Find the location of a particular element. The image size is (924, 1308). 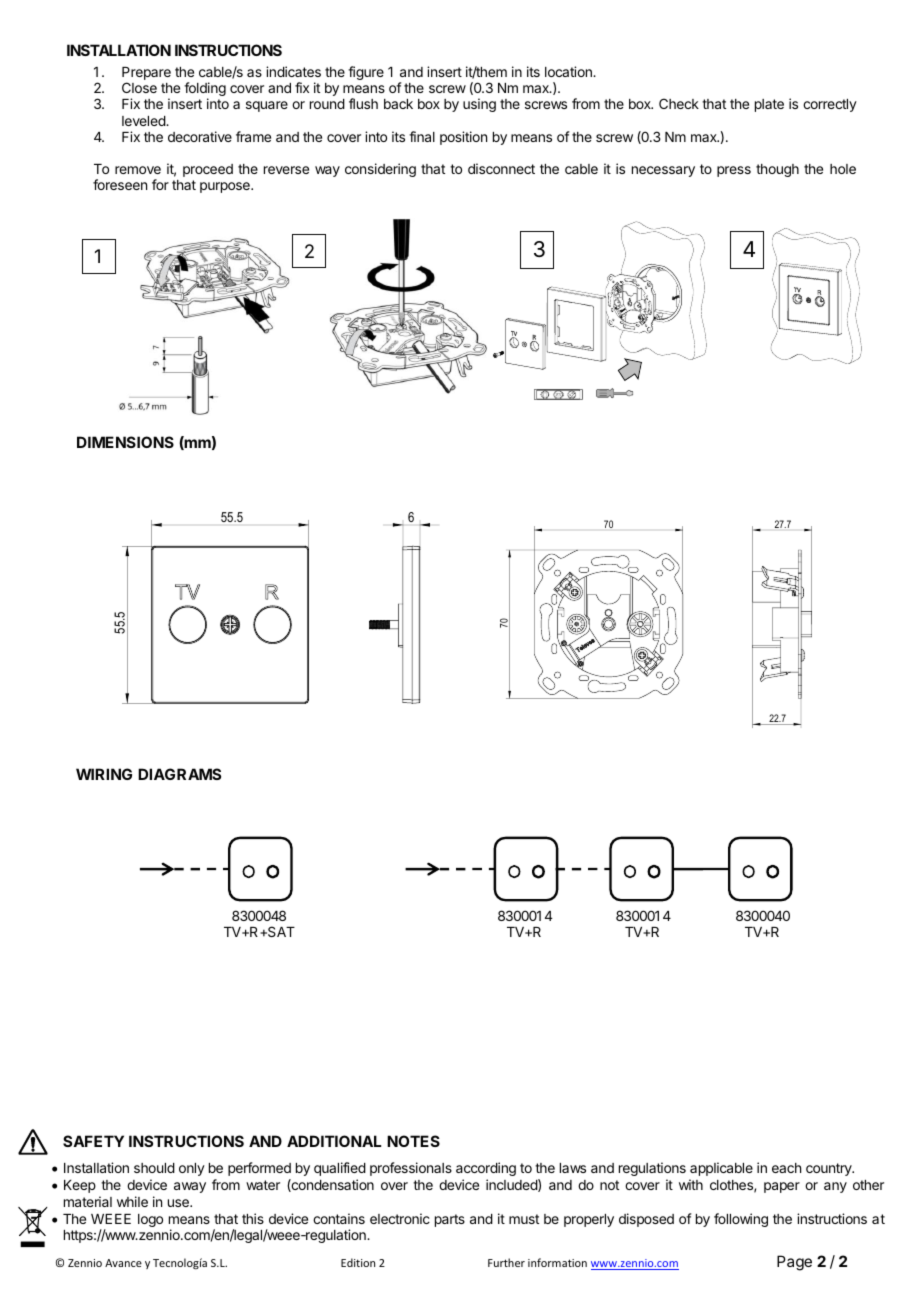

press is located at coordinates (734, 171).
